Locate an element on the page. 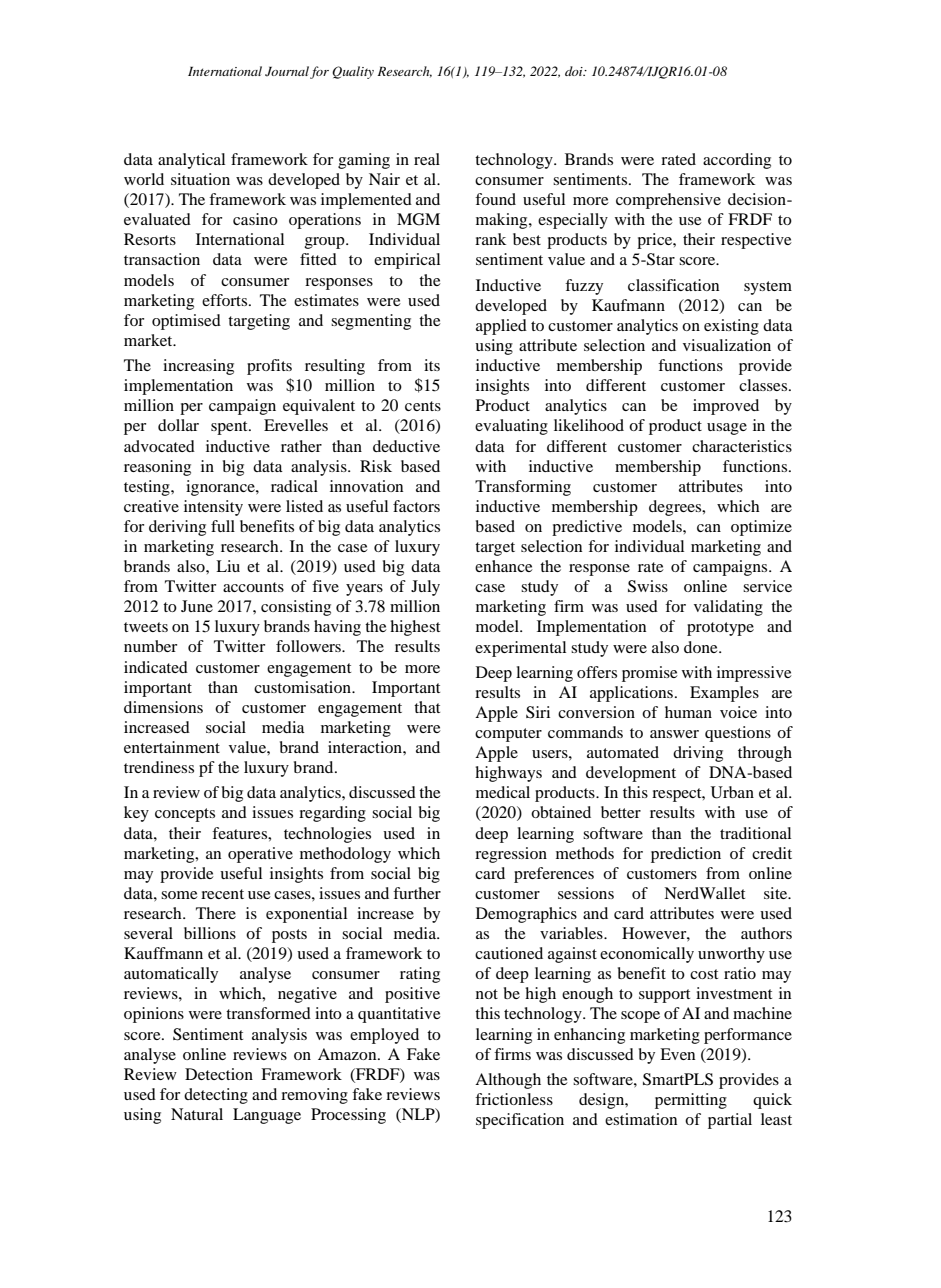 The image size is (941, 1288). driving is located at coordinates (698, 754).
